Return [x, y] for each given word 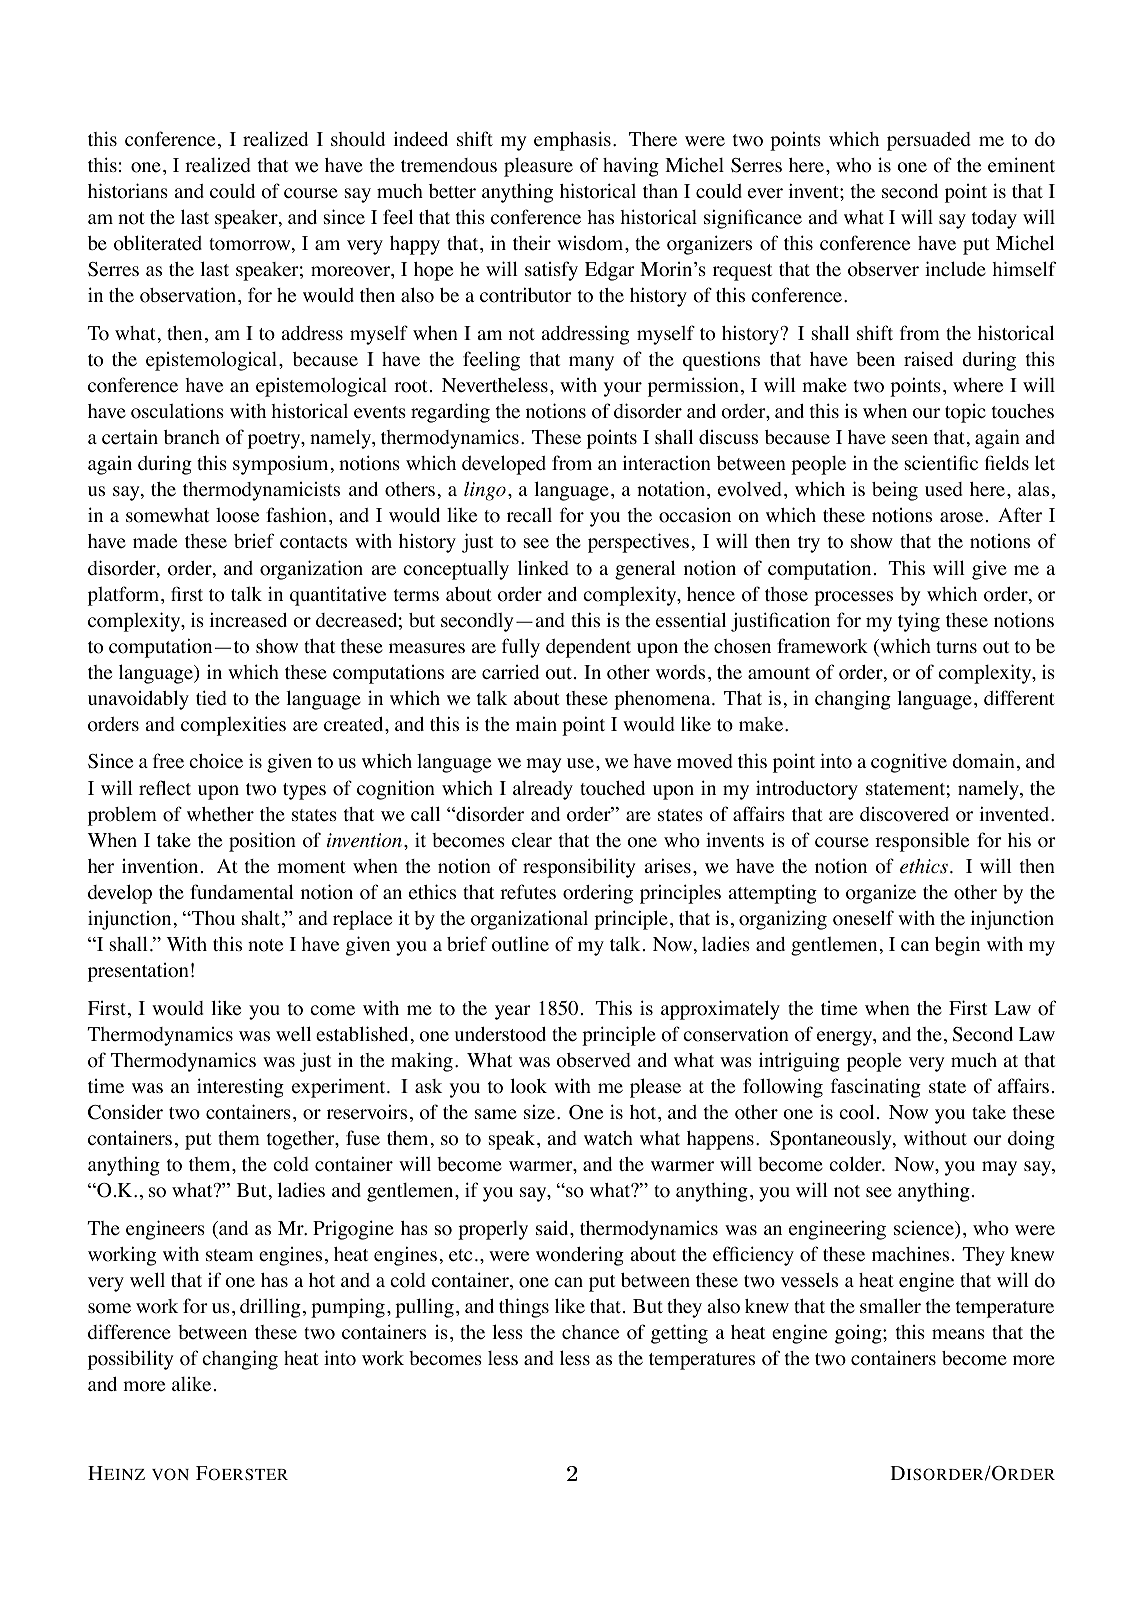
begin [957, 946]
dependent [588, 648]
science [925, 1229]
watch [608, 1138]
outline [520, 944]
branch [192, 437]
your [623, 389]
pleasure [538, 167]
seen [910, 439]
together [302, 1140]
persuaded [929, 141]
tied [211, 698]
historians [128, 191]
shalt [262, 919]
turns [956, 647]
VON [170, 1474]
